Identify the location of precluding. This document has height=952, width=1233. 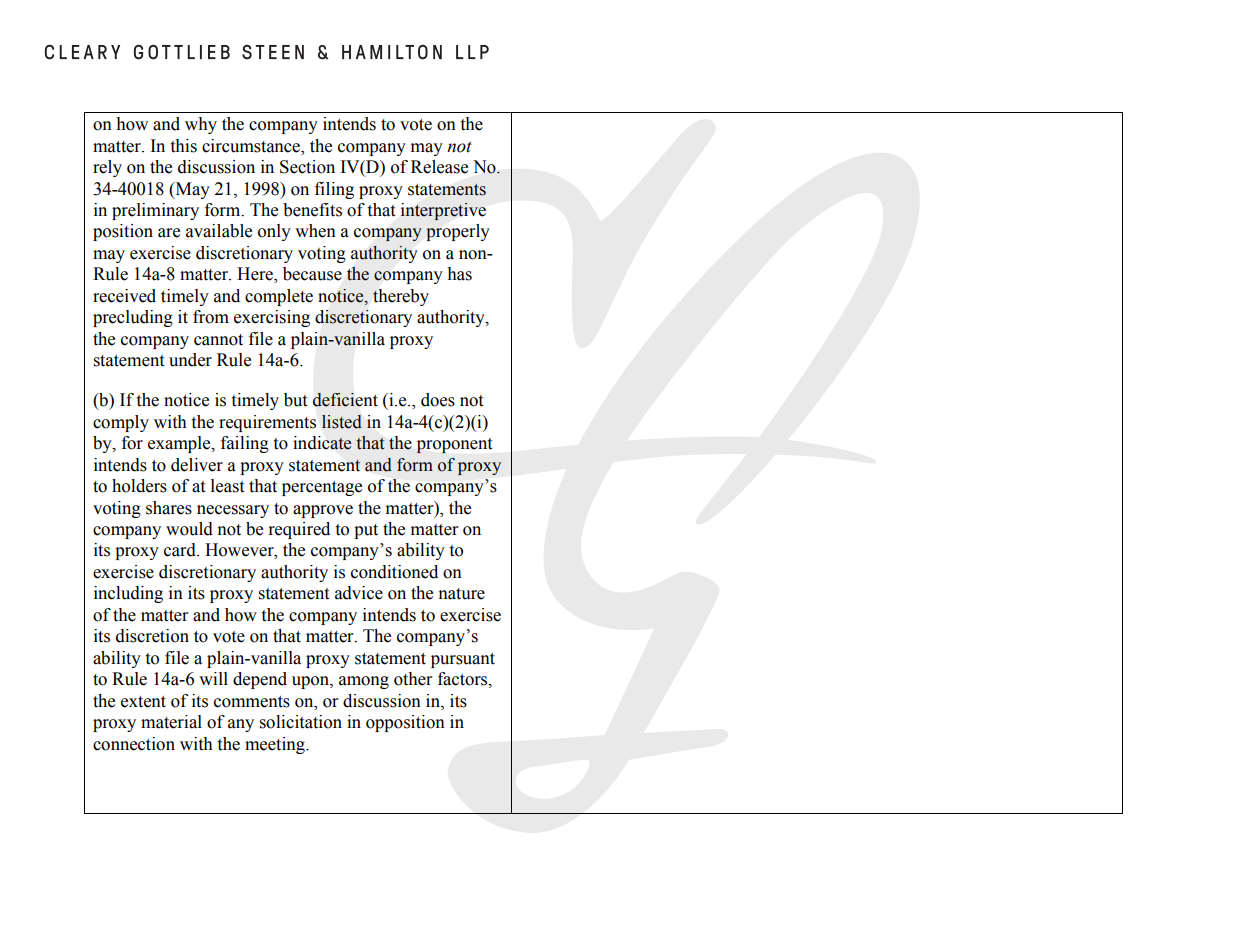
(133, 318).
